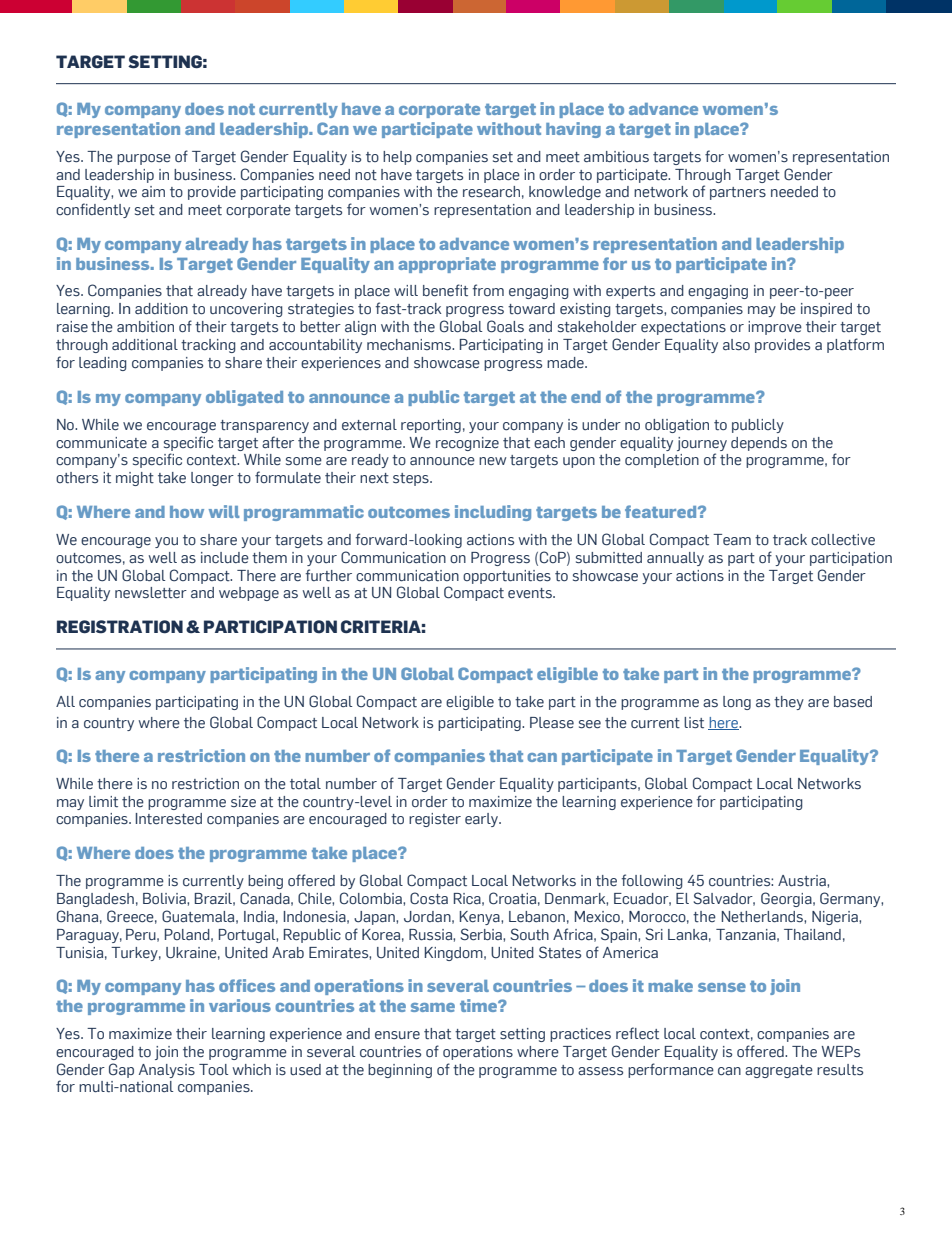 The image size is (952, 1233). I want to click on limit, so click(103, 802).
